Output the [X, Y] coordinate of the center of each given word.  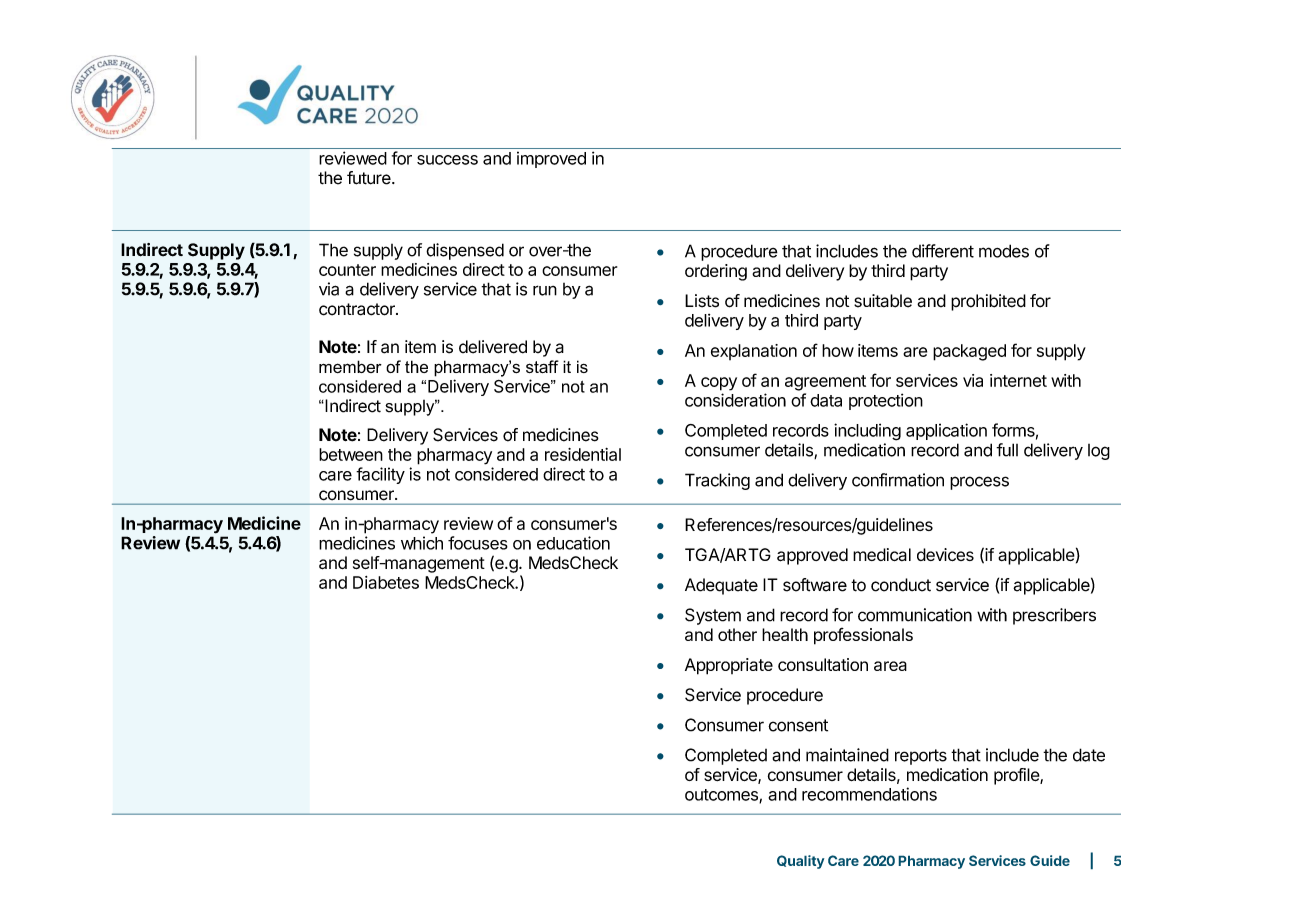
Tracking [717, 481]
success [447, 160]
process [979, 483]
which [422, 543]
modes [1004, 251]
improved [551, 159]
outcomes [722, 796]
